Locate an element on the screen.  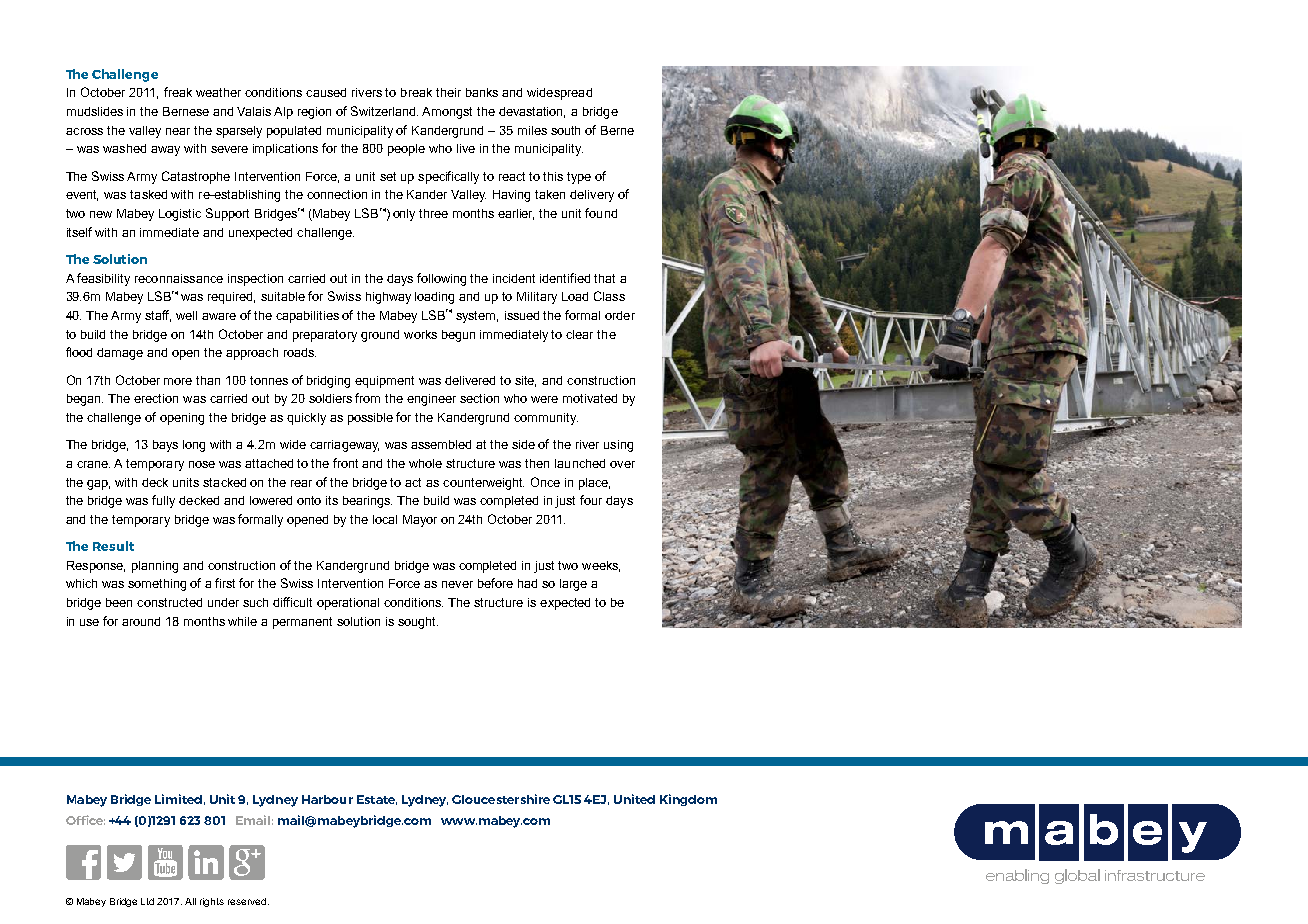
operational is located at coordinates (348, 604).
